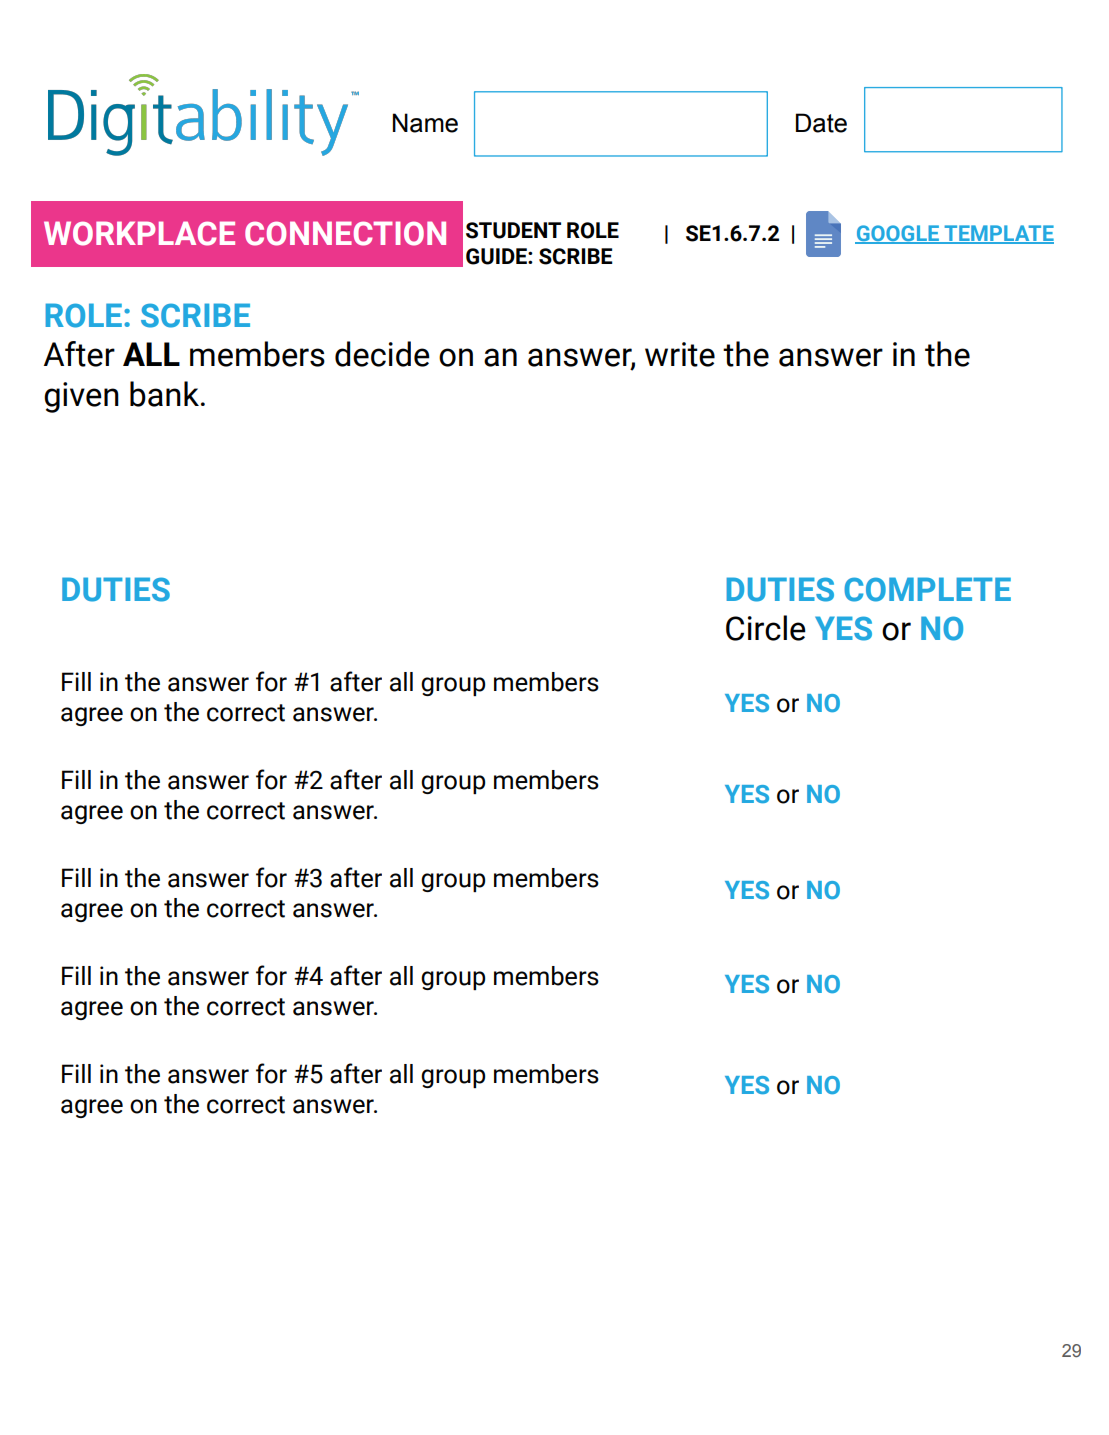 The width and height of the document is (1109, 1435). Describe the element at coordinates (898, 234) in the document. I see `GOOGLE` at that location.
